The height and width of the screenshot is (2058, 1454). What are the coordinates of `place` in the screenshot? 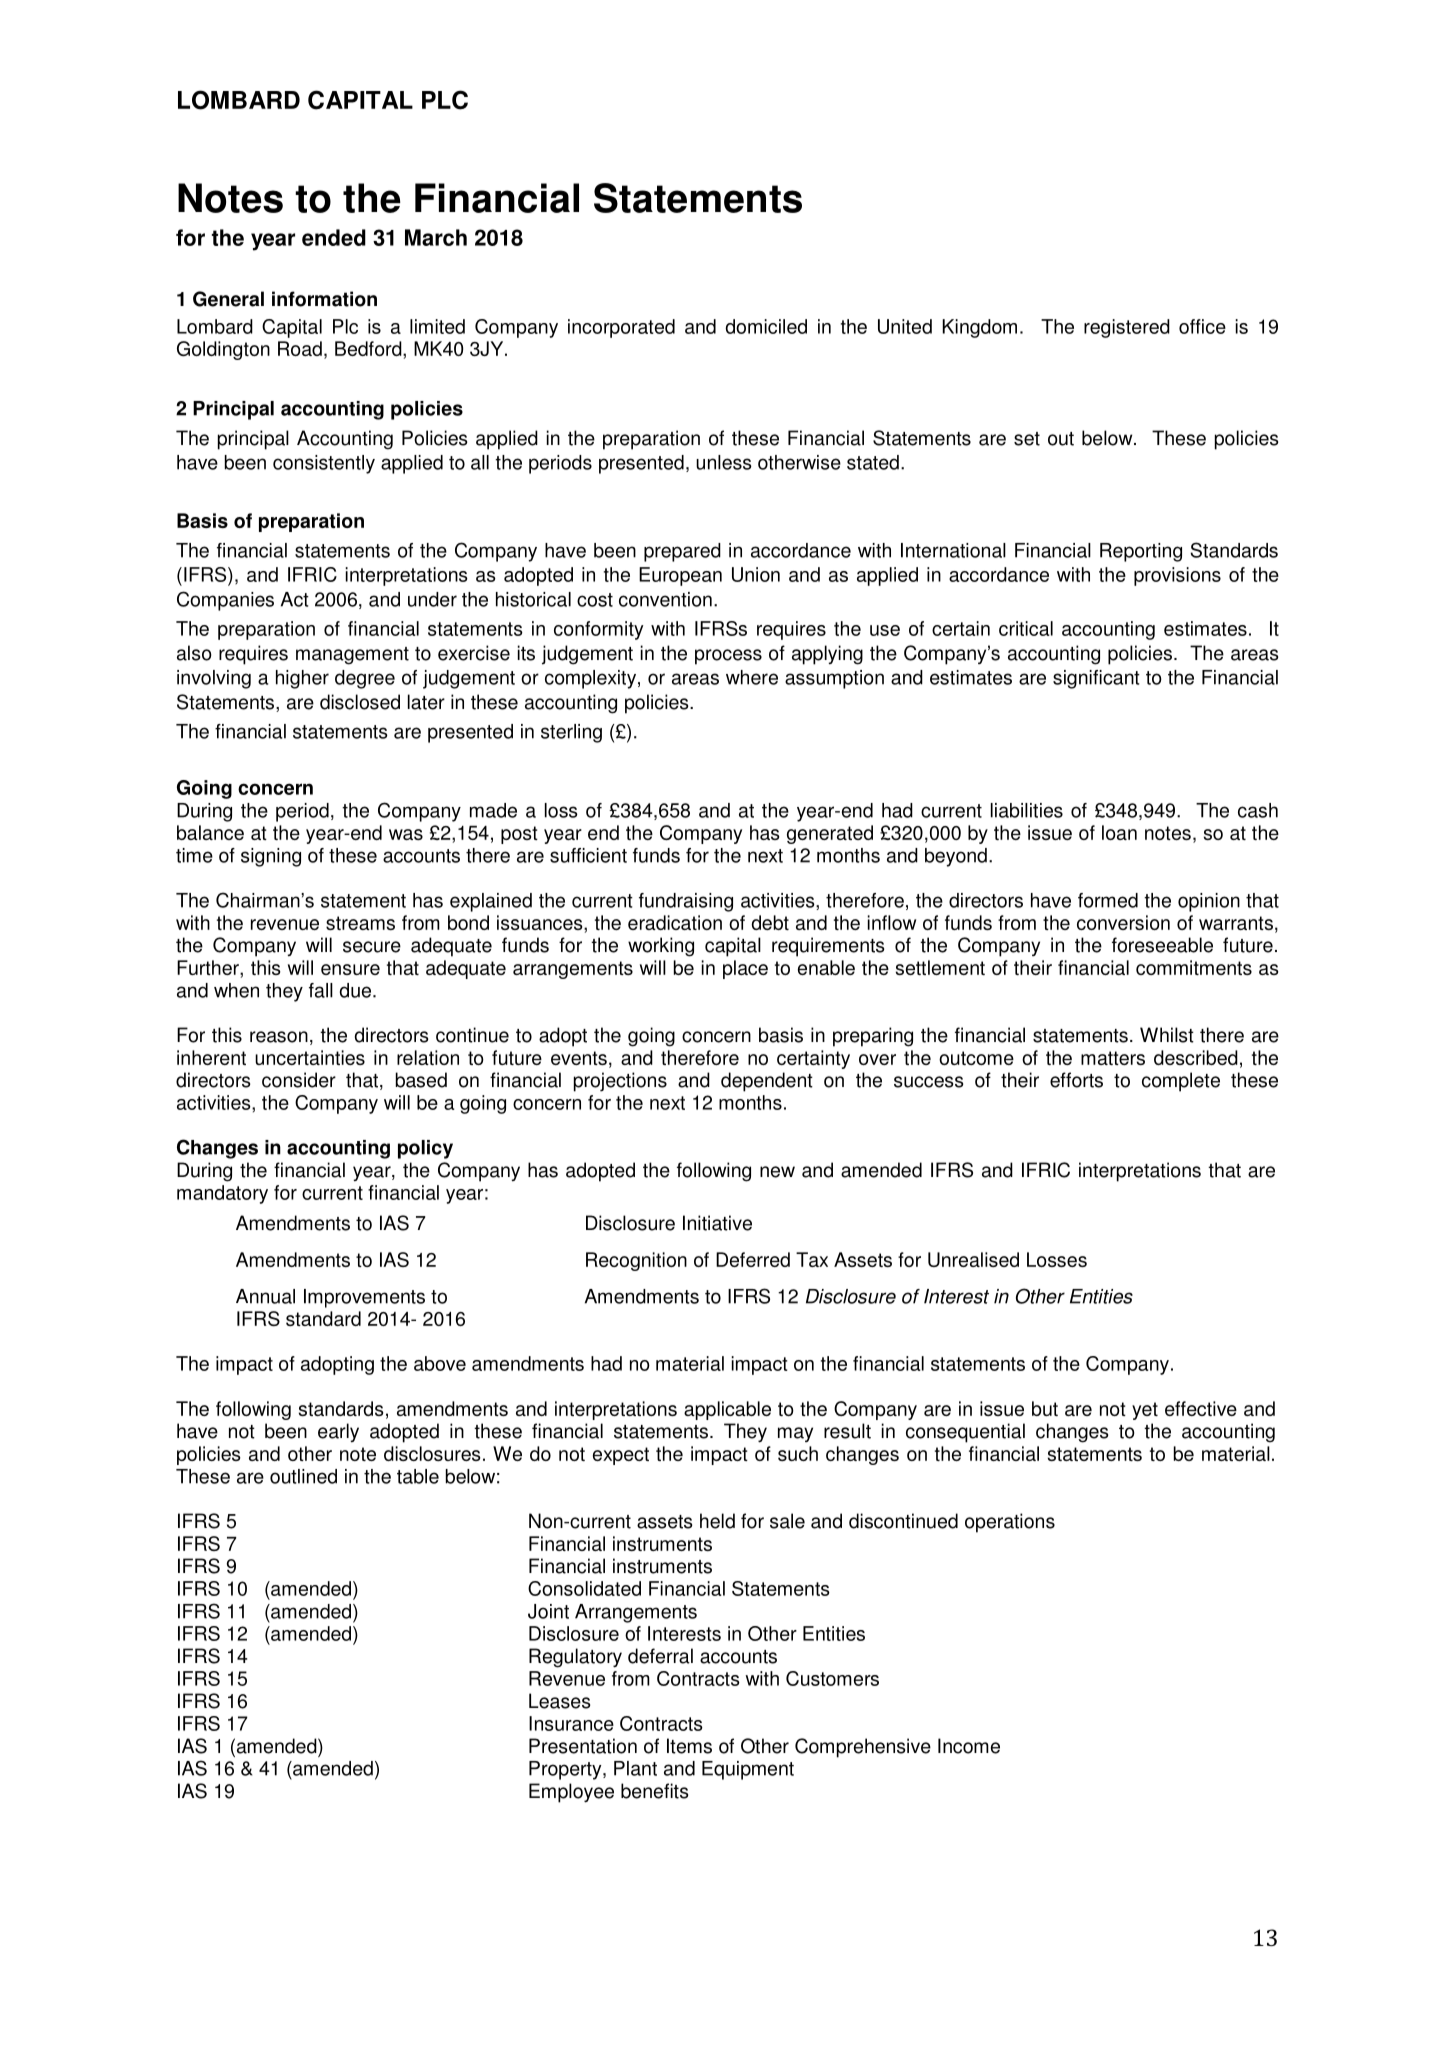 It's located at (745, 969).
